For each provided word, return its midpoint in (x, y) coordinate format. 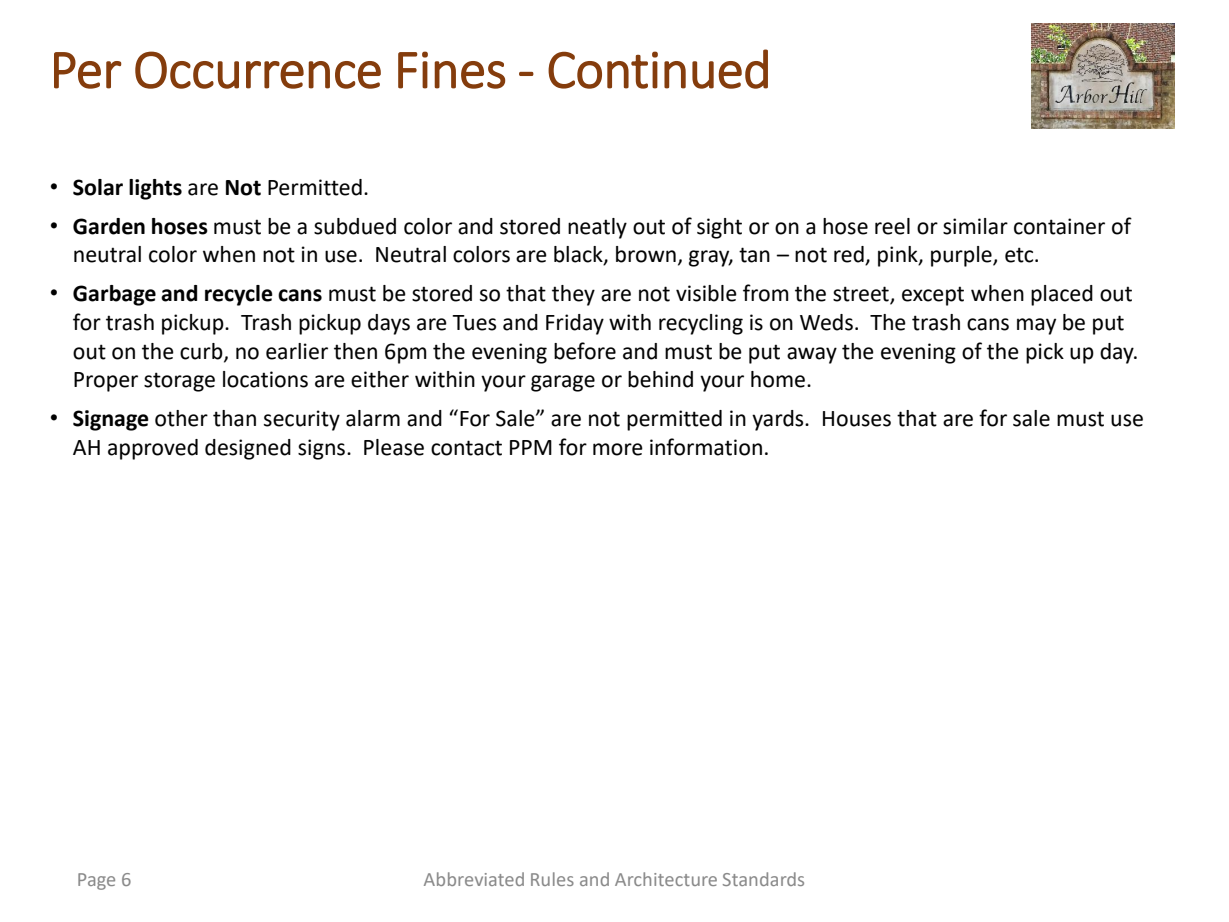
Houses (857, 419)
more (618, 449)
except (933, 296)
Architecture (666, 879)
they (573, 295)
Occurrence (258, 70)
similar (975, 226)
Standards (763, 879)
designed (248, 449)
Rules (552, 879)
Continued (658, 69)
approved (153, 449)
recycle (239, 295)
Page (96, 881)
